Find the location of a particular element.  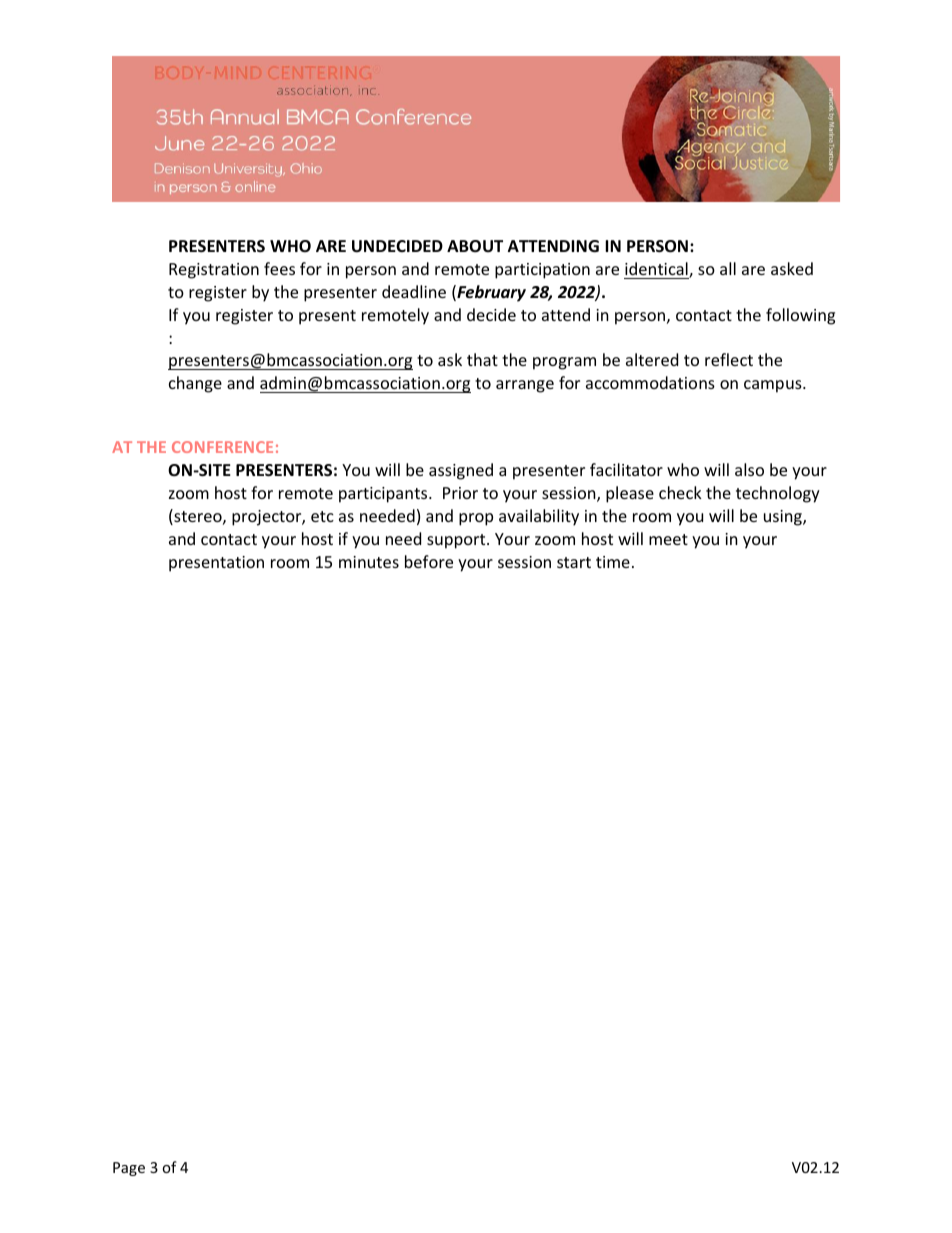

all is located at coordinates (728, 268).
